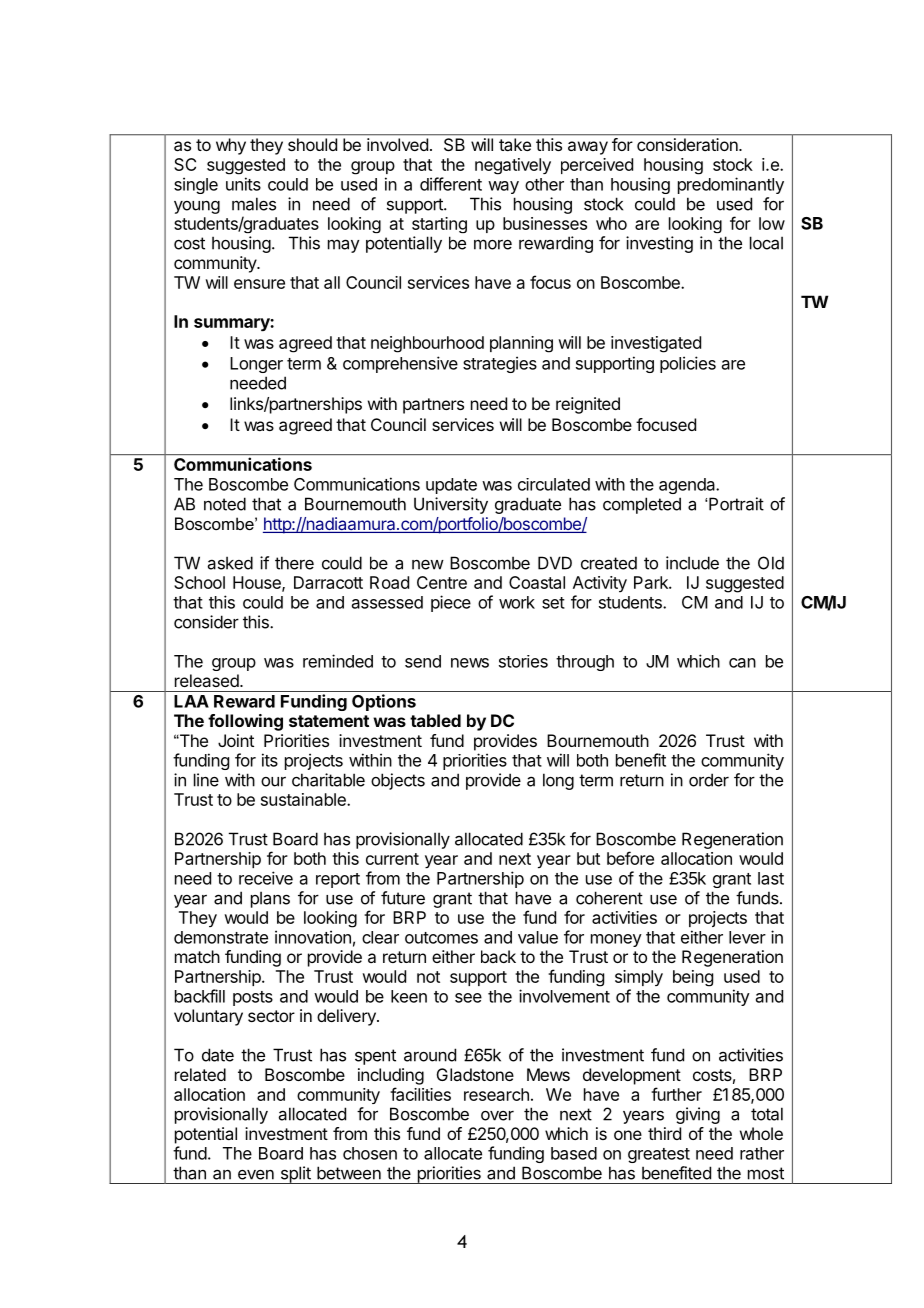 The height and width of the screenshot is (1308, 924). Describe the element at coordinates (731, 185) in the screenshot. I see `predominantly` at that location.
